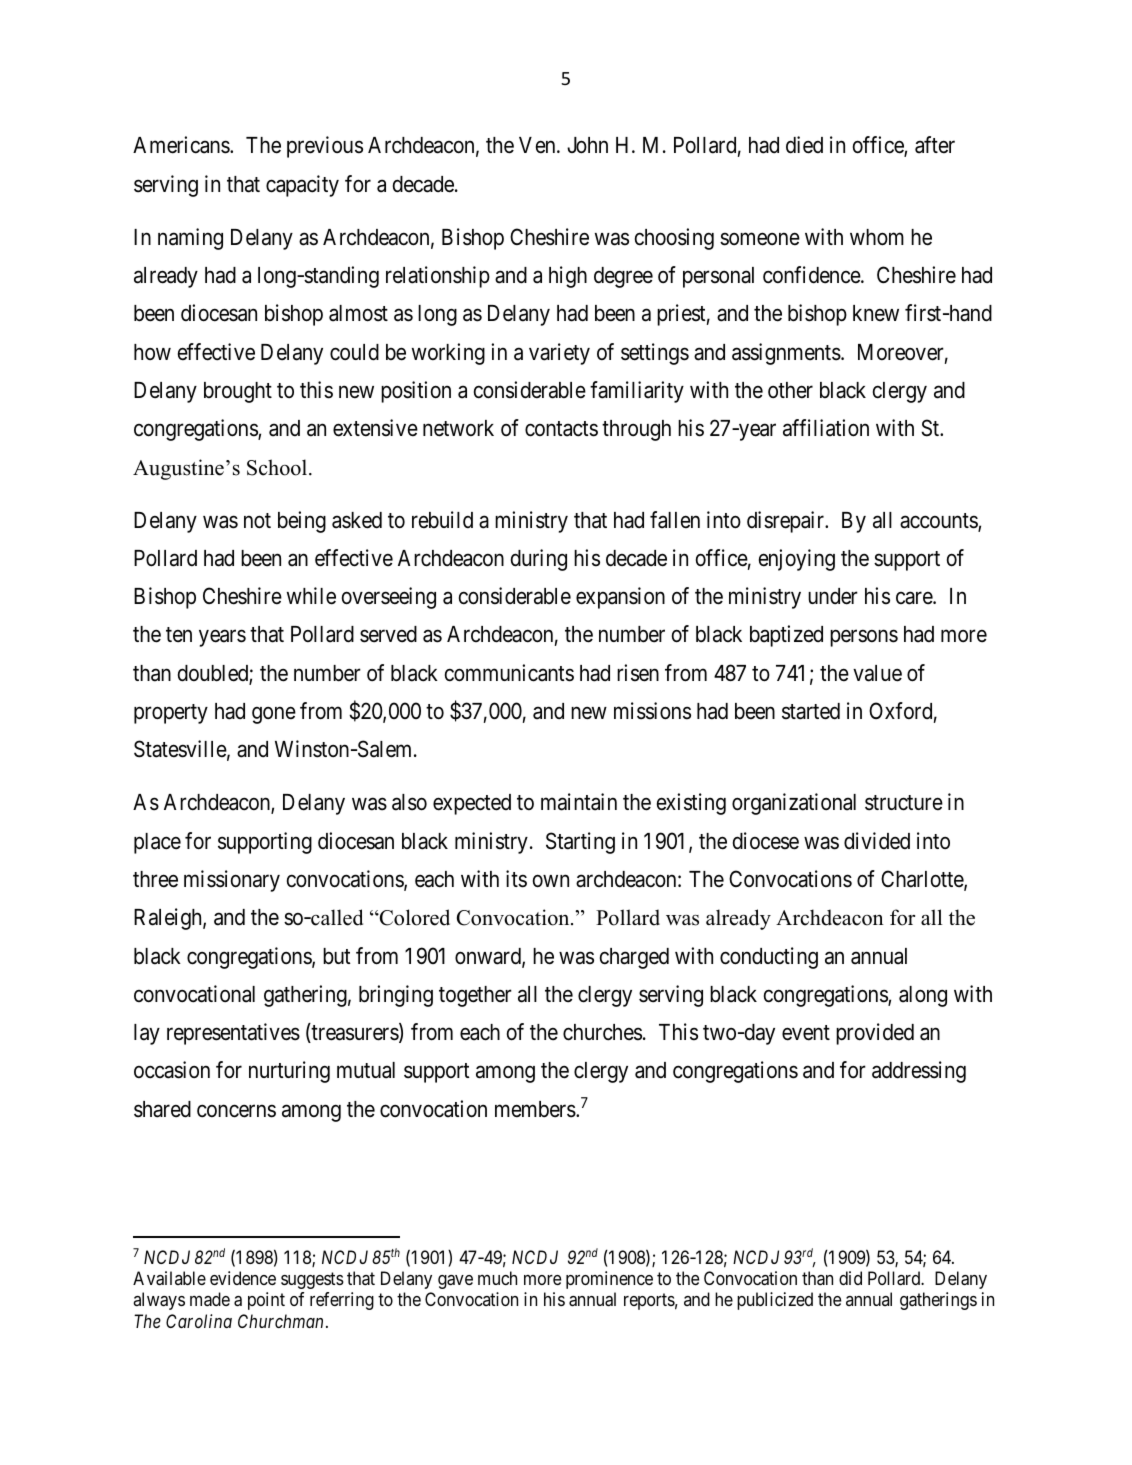 The width and height of the image is (1132, 1465). I want to click on gone, so click(274, 715).
